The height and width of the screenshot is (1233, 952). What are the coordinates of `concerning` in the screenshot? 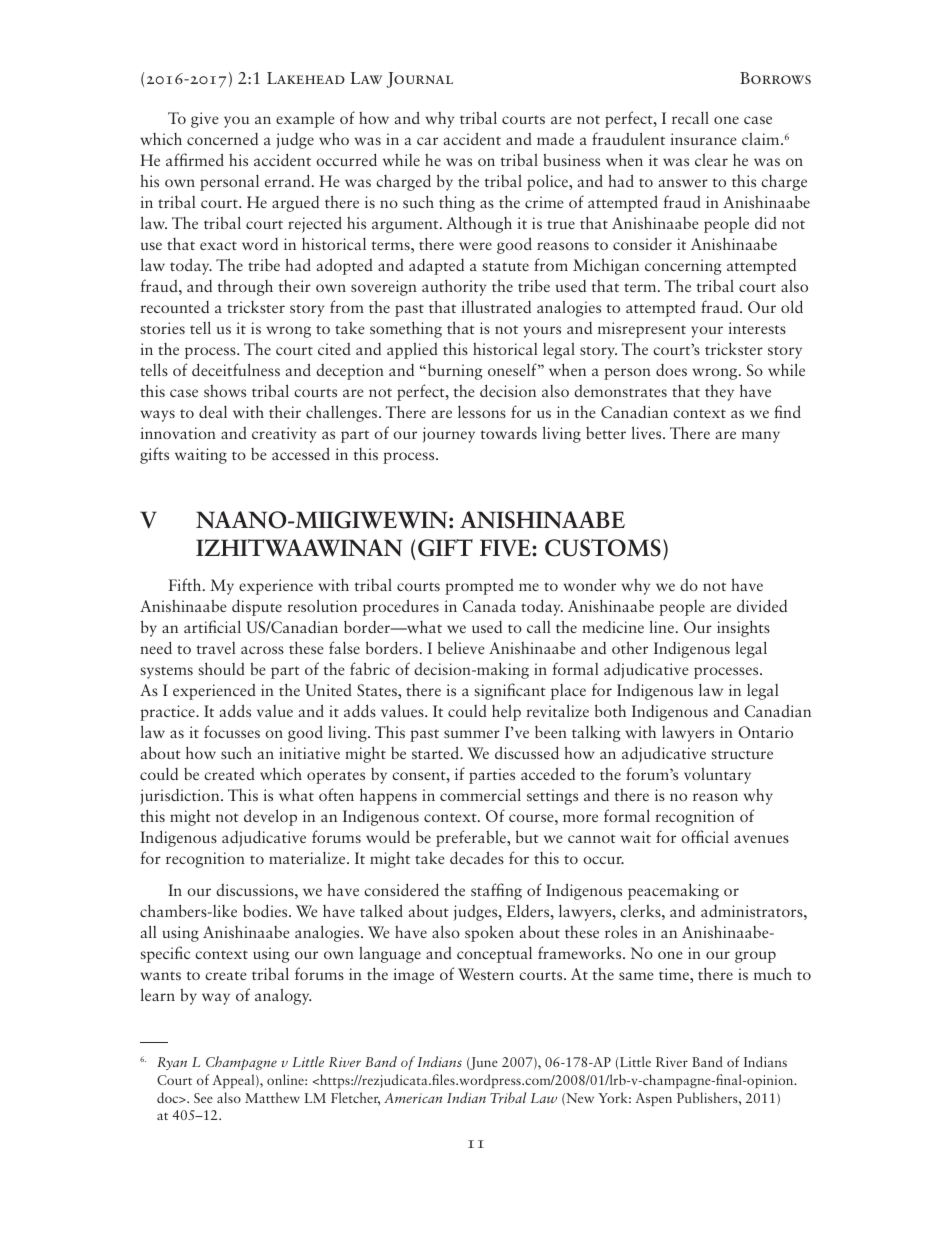 It's located at (683, 267).
